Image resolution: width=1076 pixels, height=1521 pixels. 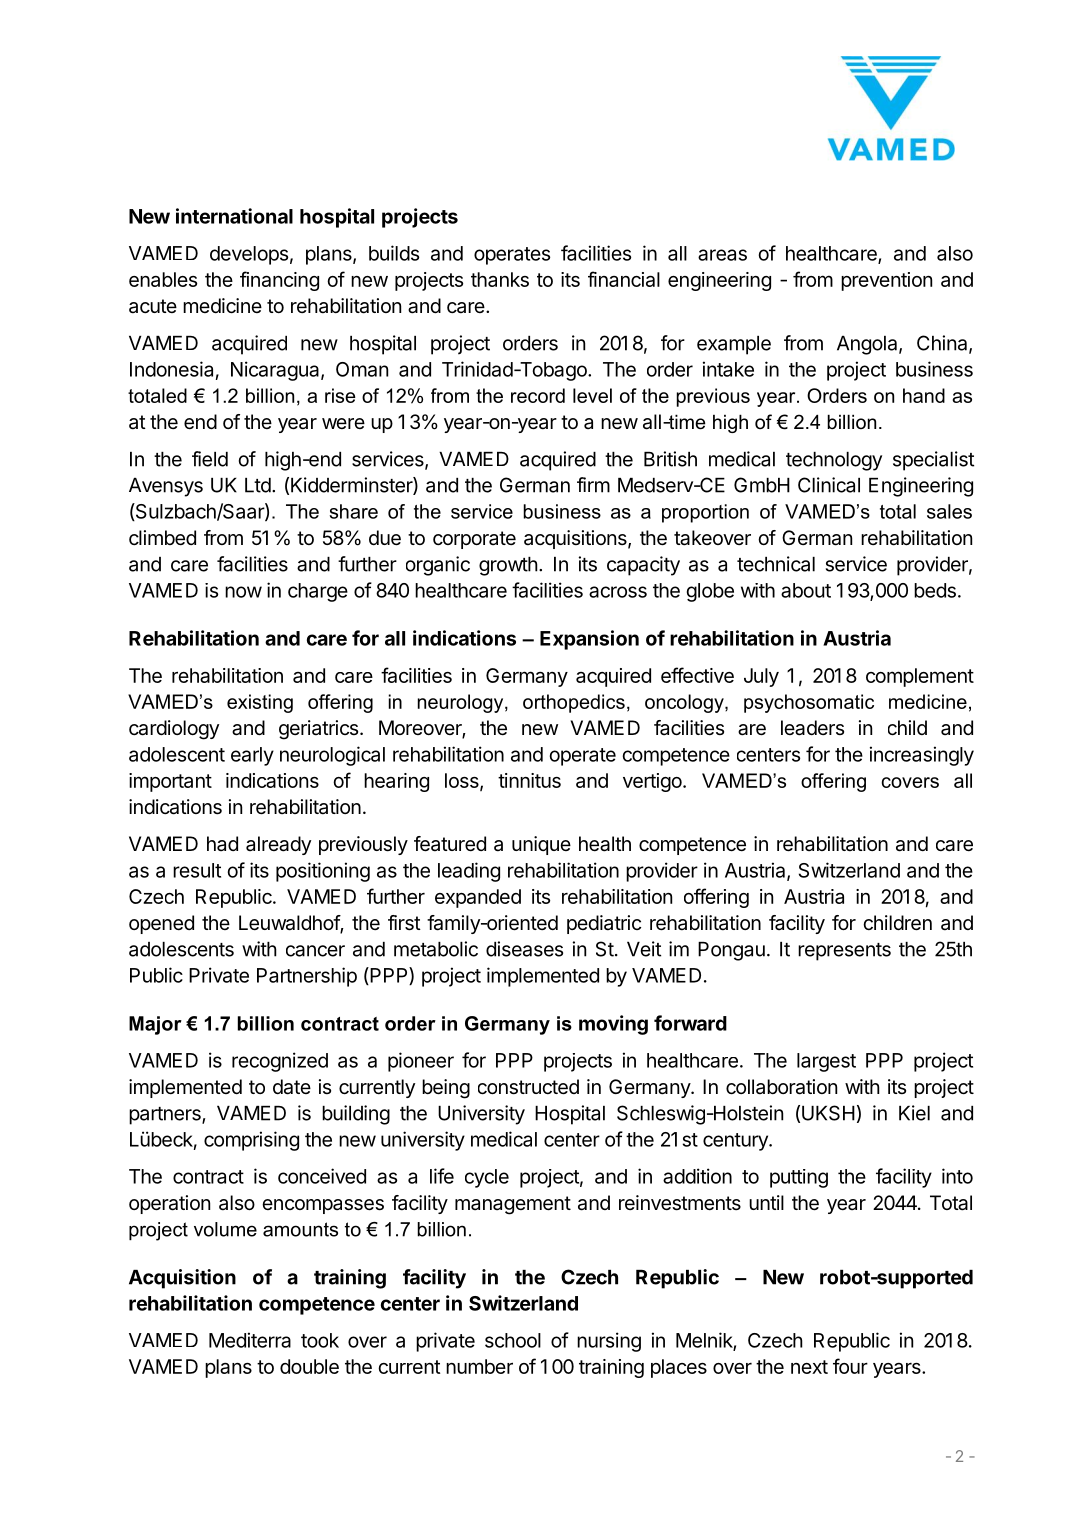 What do you see at coordinates (252, 756) in the document?
I see `early` at bounding box center [252, 756].
